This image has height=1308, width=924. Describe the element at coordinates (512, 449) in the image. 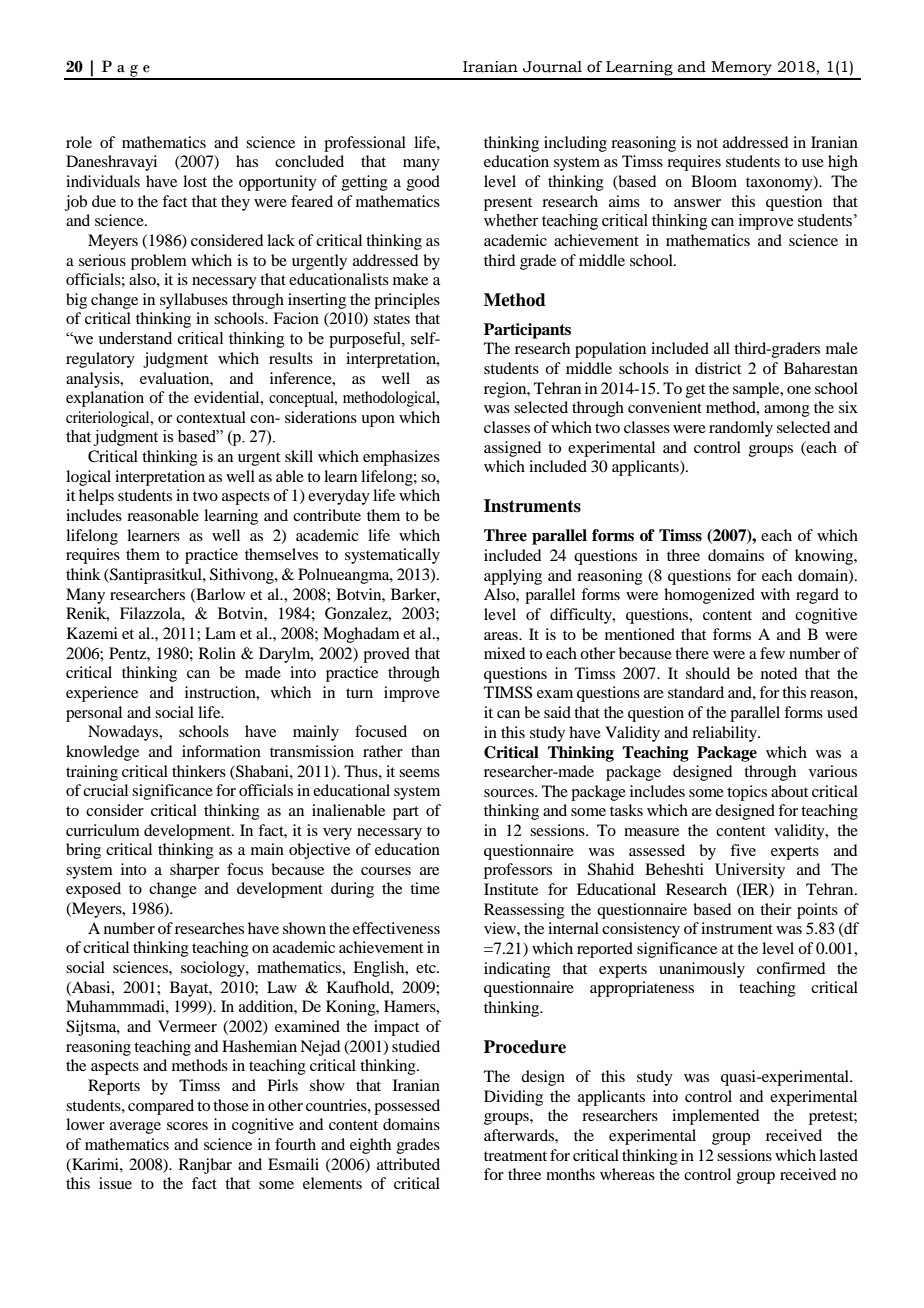

I see `assigned` at that location.
